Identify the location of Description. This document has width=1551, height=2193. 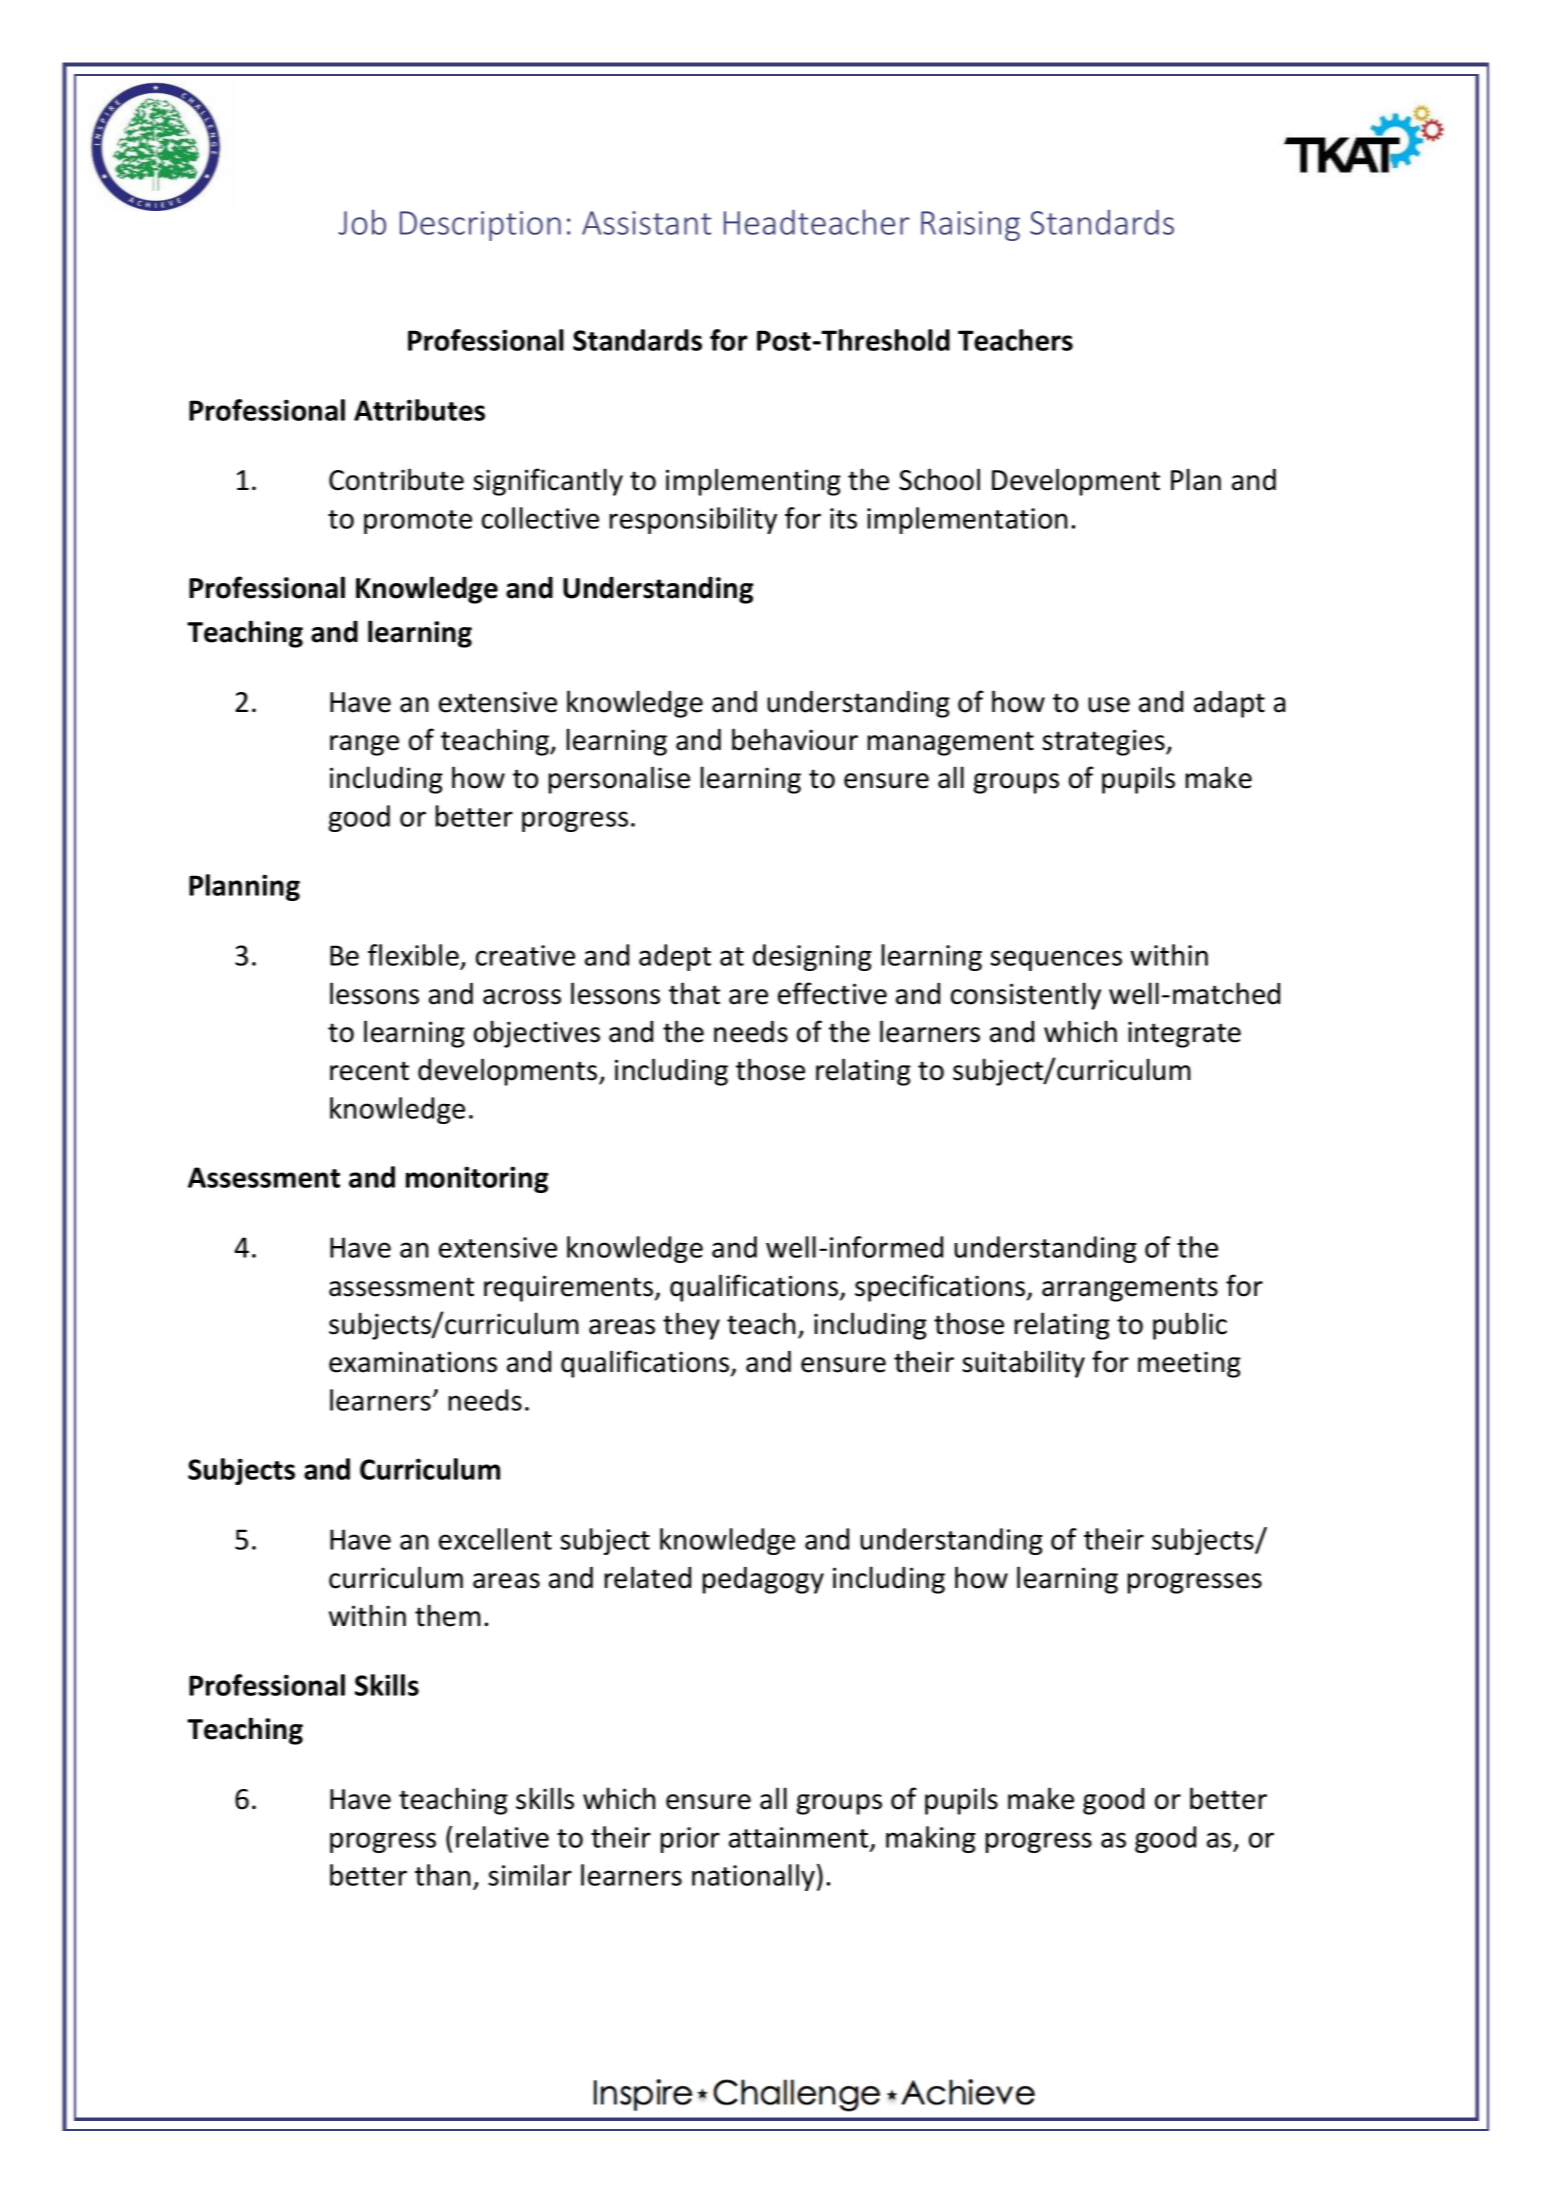
(480, 226).
